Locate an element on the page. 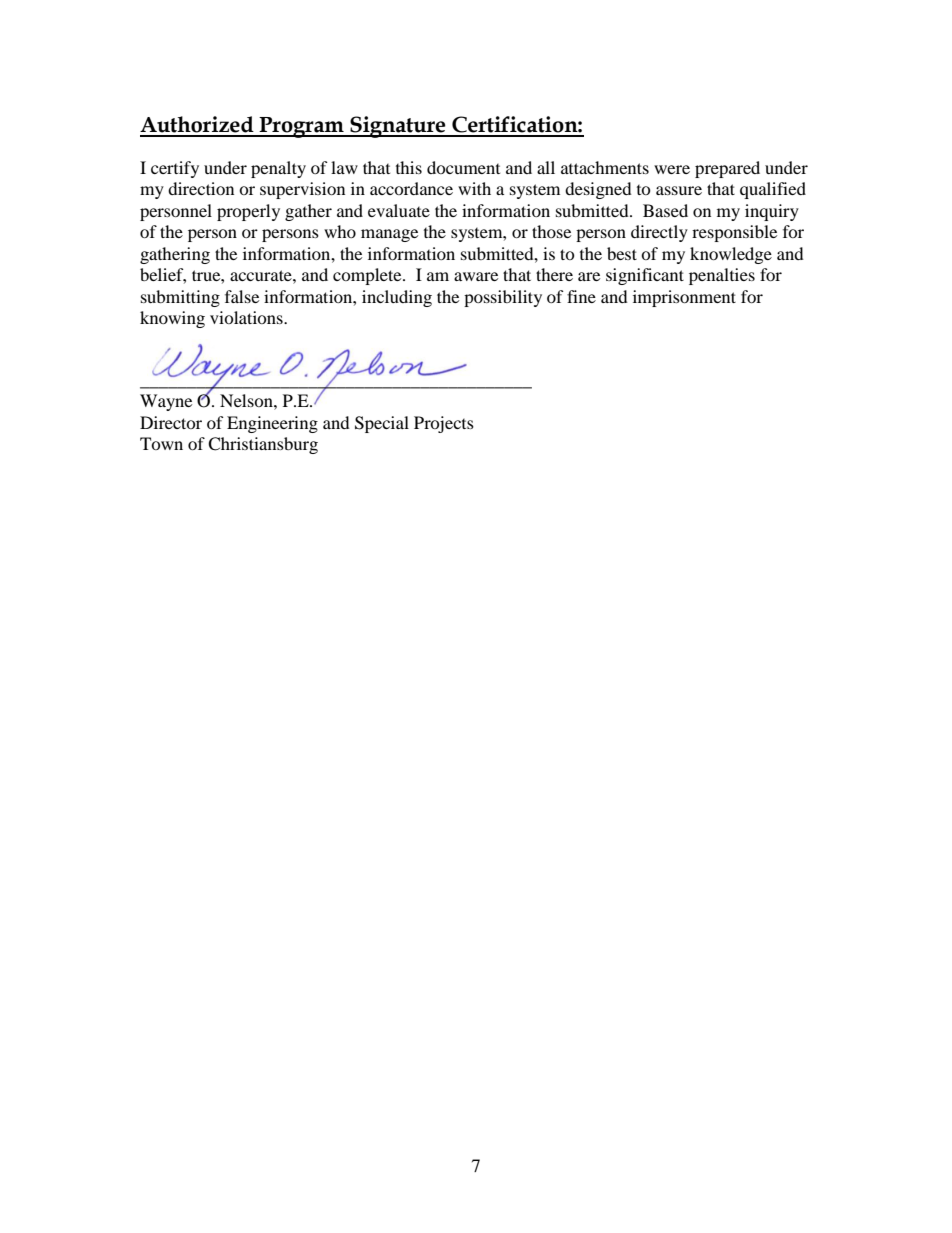 Image resolution: width=952 pixels, height=1233 pixels. Signature is located at coordinates (398, 127).
